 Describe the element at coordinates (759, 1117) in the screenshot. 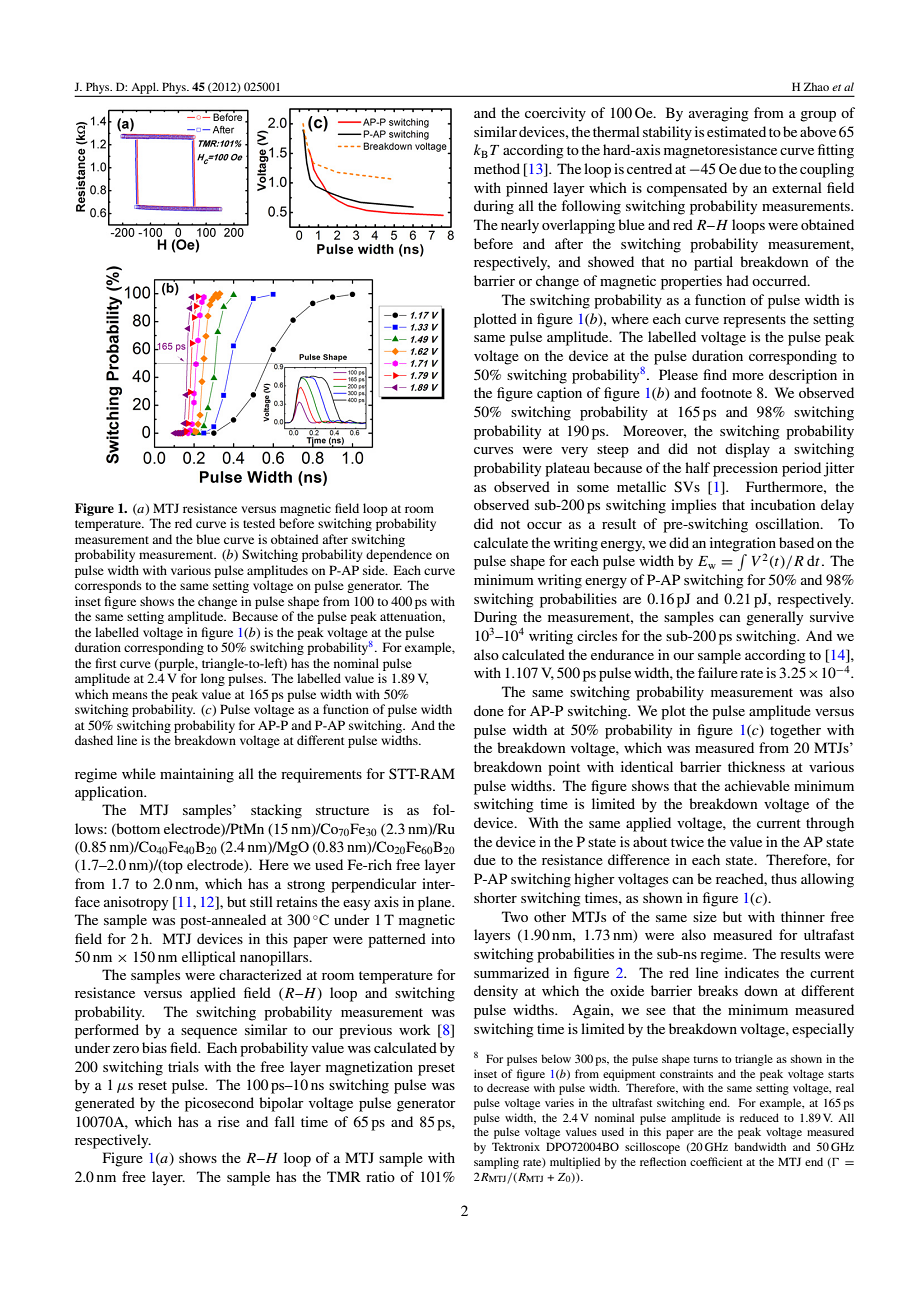

I see `reduced` at that location.
